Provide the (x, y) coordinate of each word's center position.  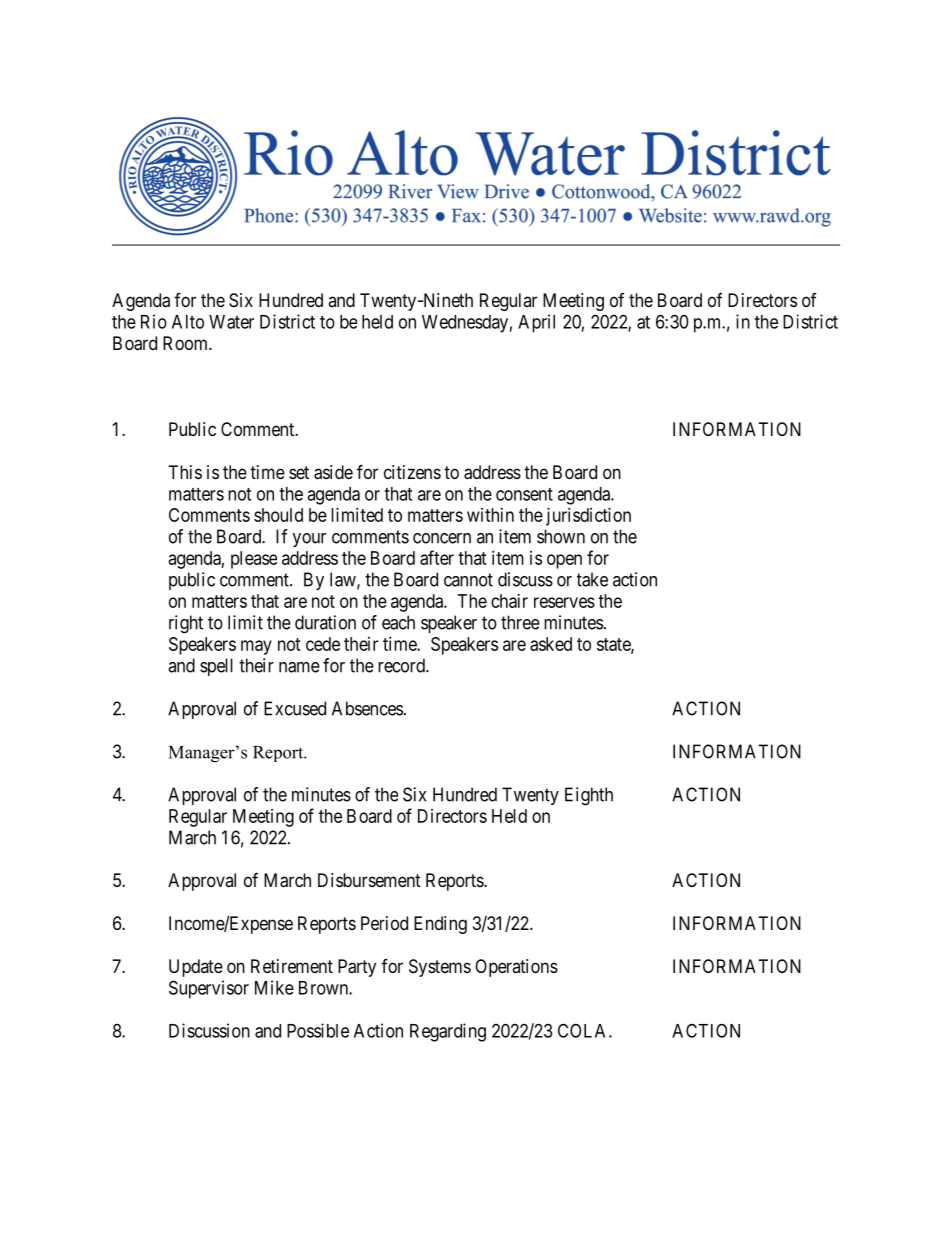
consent (524, 494)
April (536, 323)
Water (231, 322)
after (437, 557)
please (254, 560)
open (564, 561)
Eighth (589, 796)
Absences (367, 708)
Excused (295, 708)
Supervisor (209, 989)
